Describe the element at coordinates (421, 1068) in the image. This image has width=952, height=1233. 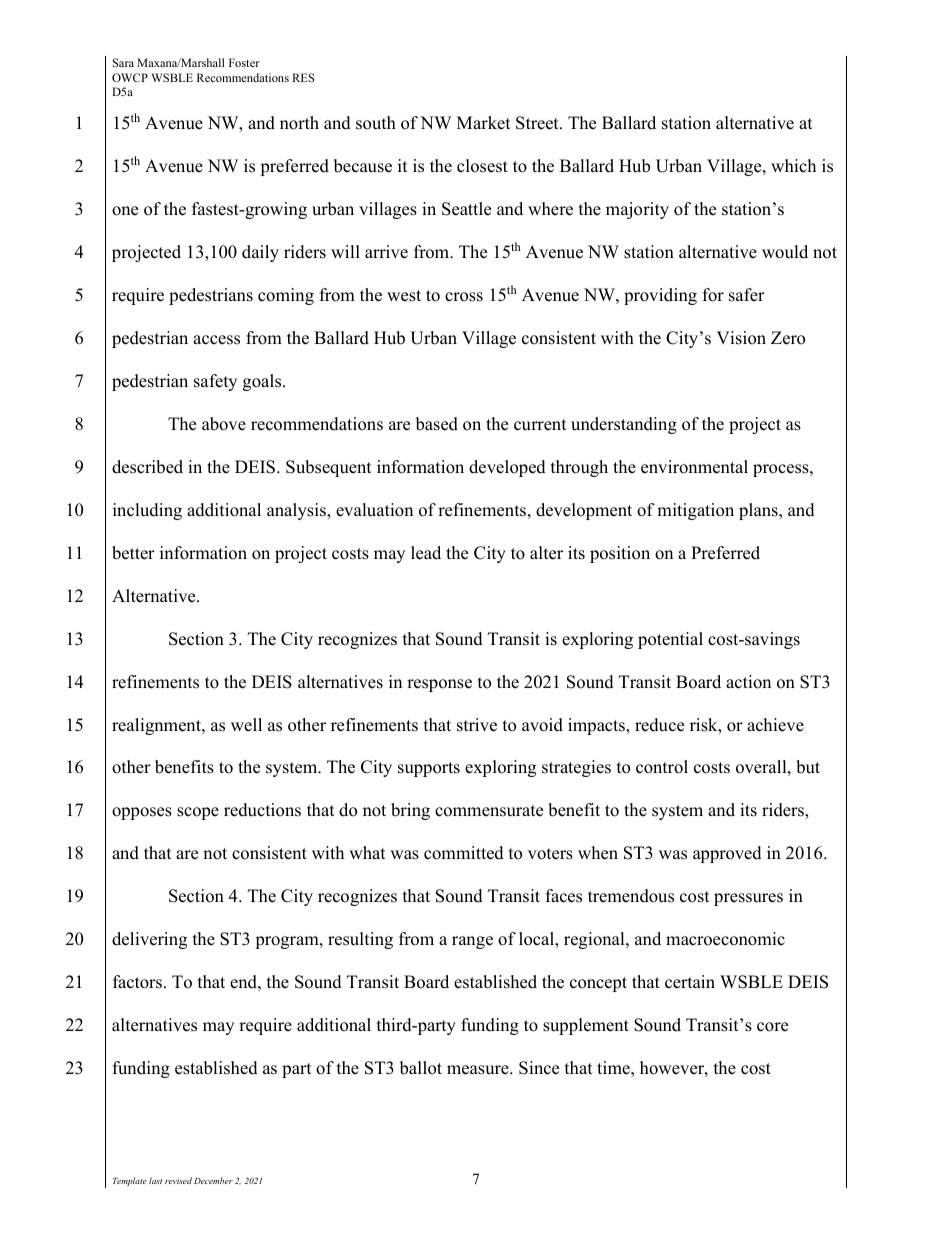
I see `ballot` at that location.
